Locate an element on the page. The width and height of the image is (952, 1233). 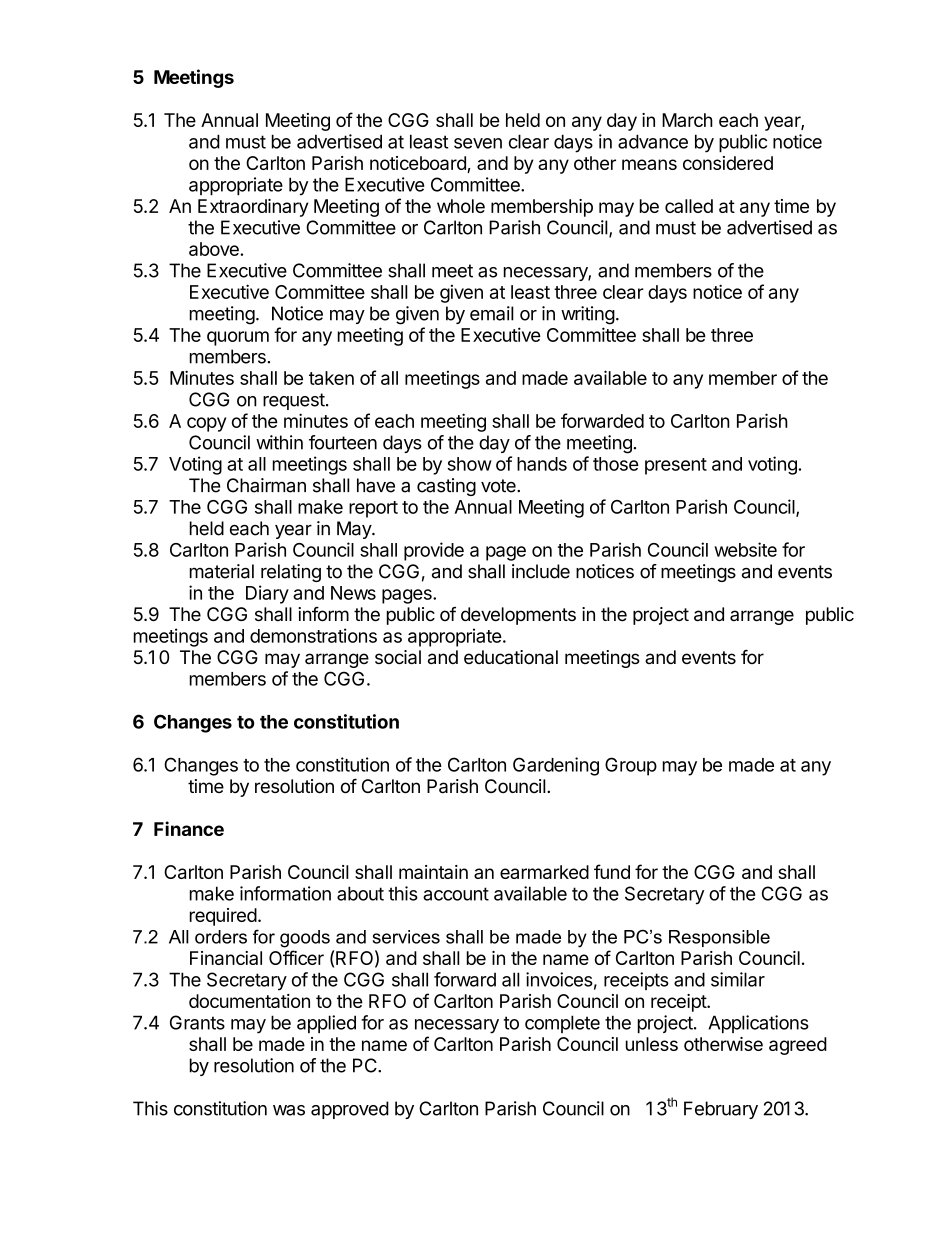
complete is located at coordinates (562, 1024).
